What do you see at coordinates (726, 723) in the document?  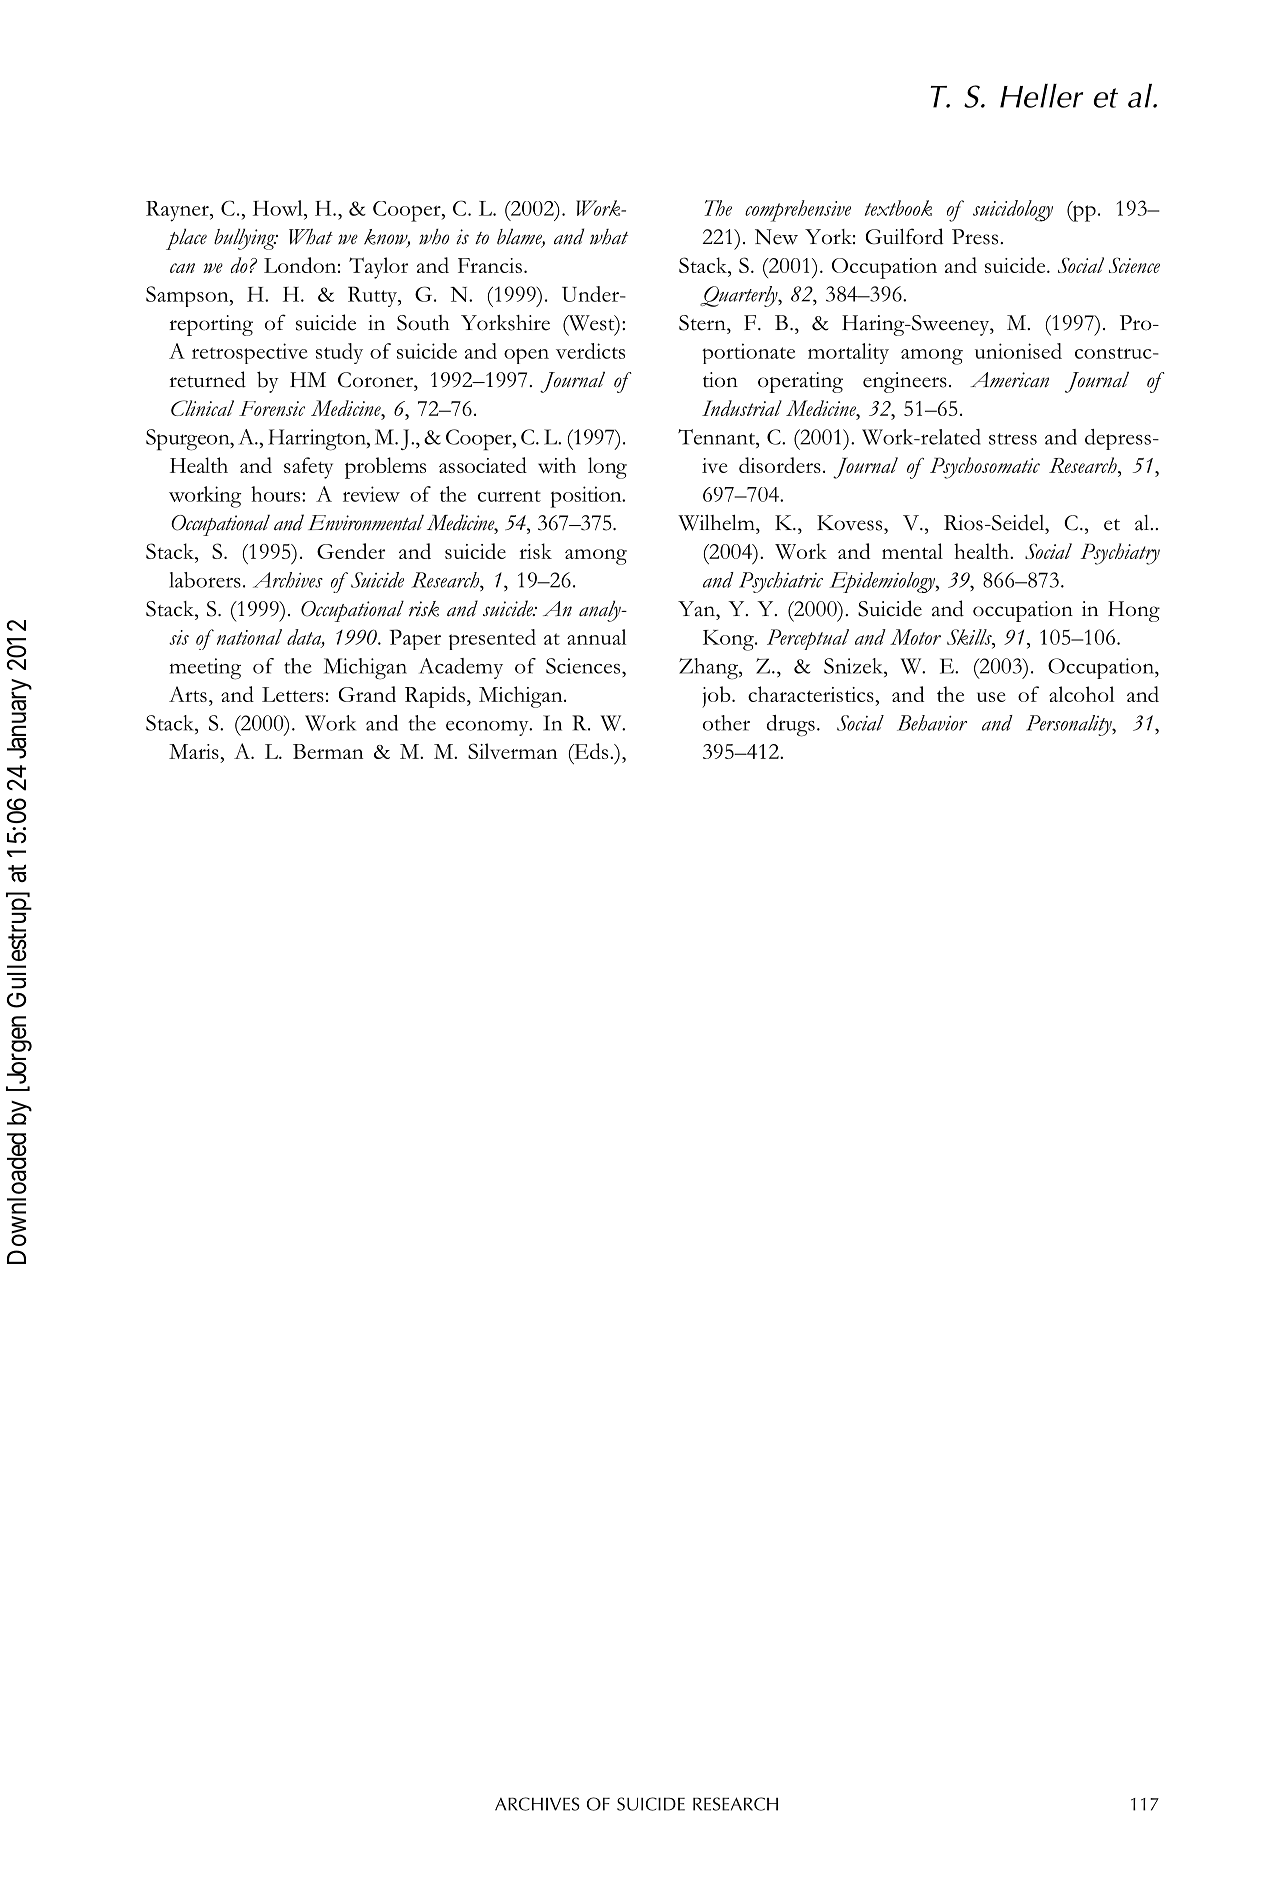 I see `other` at bounding box center [726, 723].
